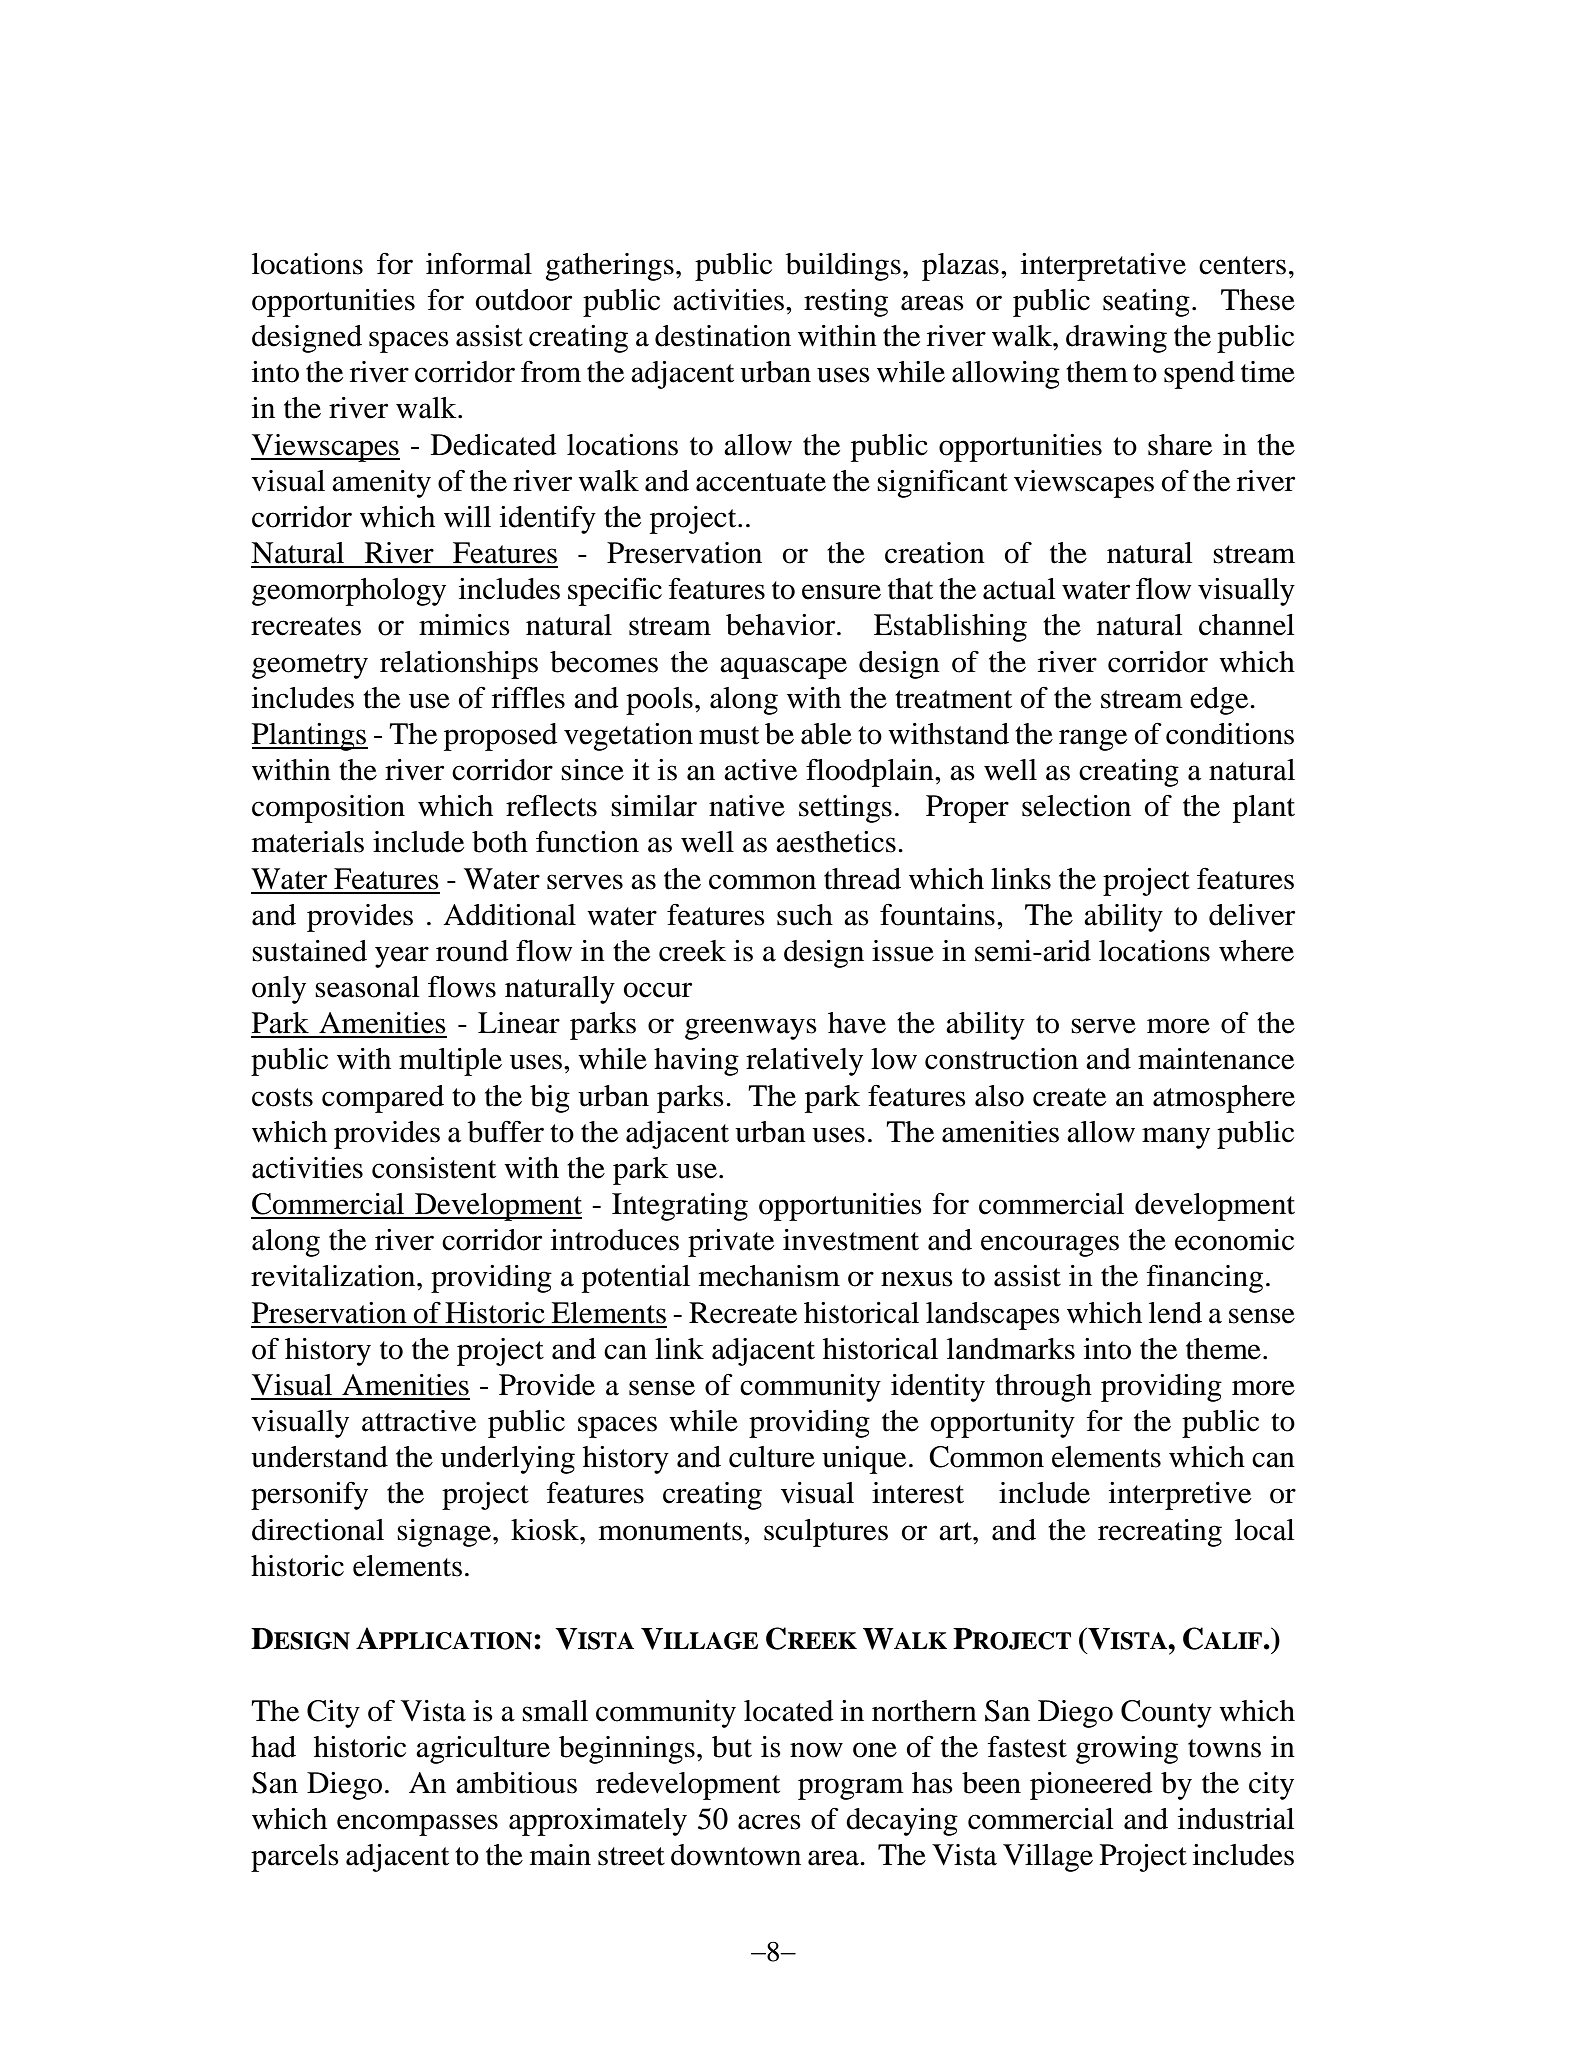  What do you see at coordinates (328, 809) in the screenshot?
I see `composition` at bounding box center [328, 809].
